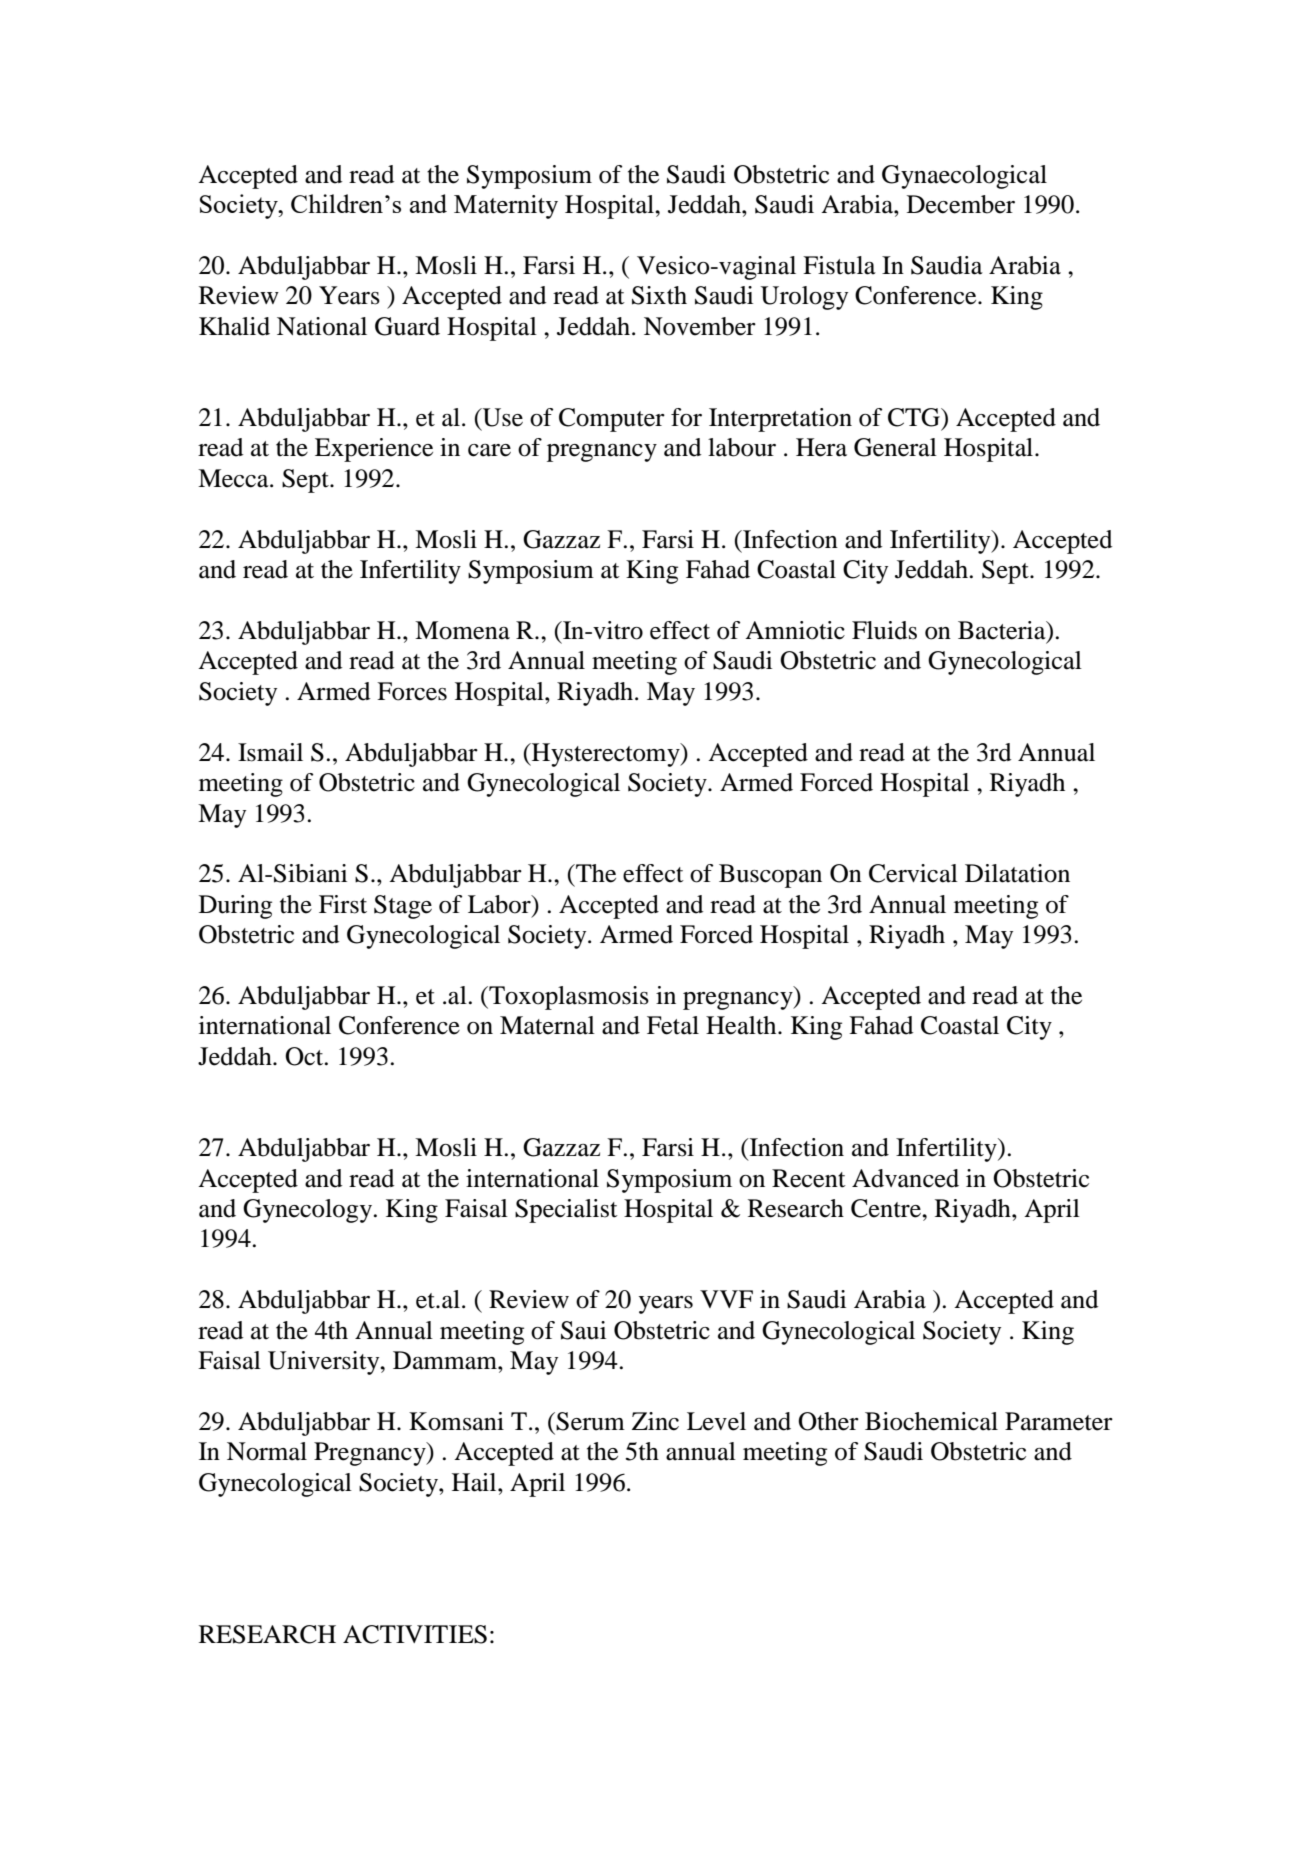 The image size is (1312, 1856). Describe the element at coordinates (415, 1634) in the screenshot. I see `ACTIVITIES` at that location.
